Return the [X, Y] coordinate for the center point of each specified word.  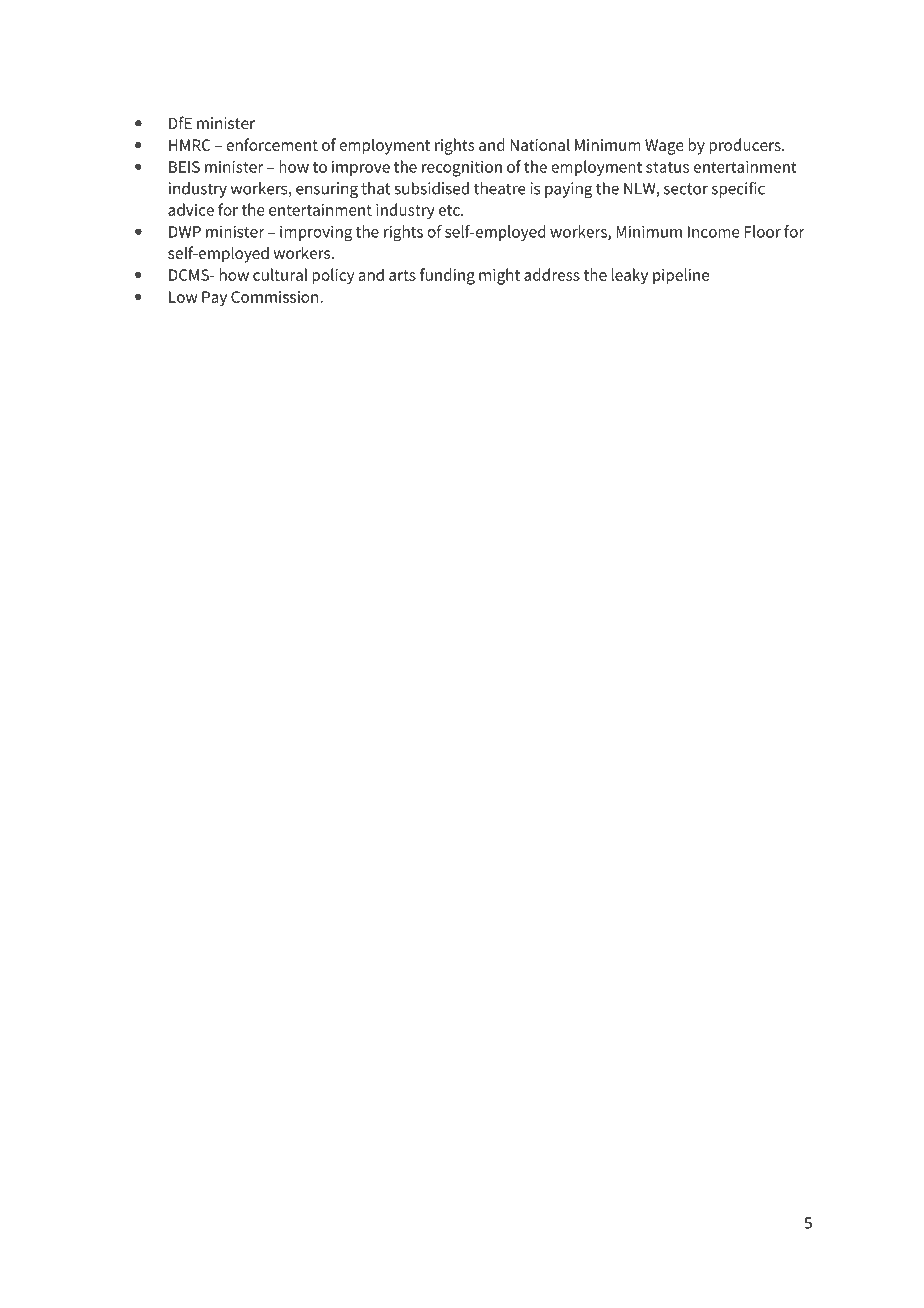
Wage [664, 147]
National [540, 144]
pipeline [681, 276]
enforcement [272, 144]
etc [450, 210]
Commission [276, 297]
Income [714, 232]
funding [447, 276]
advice [191, 209]
